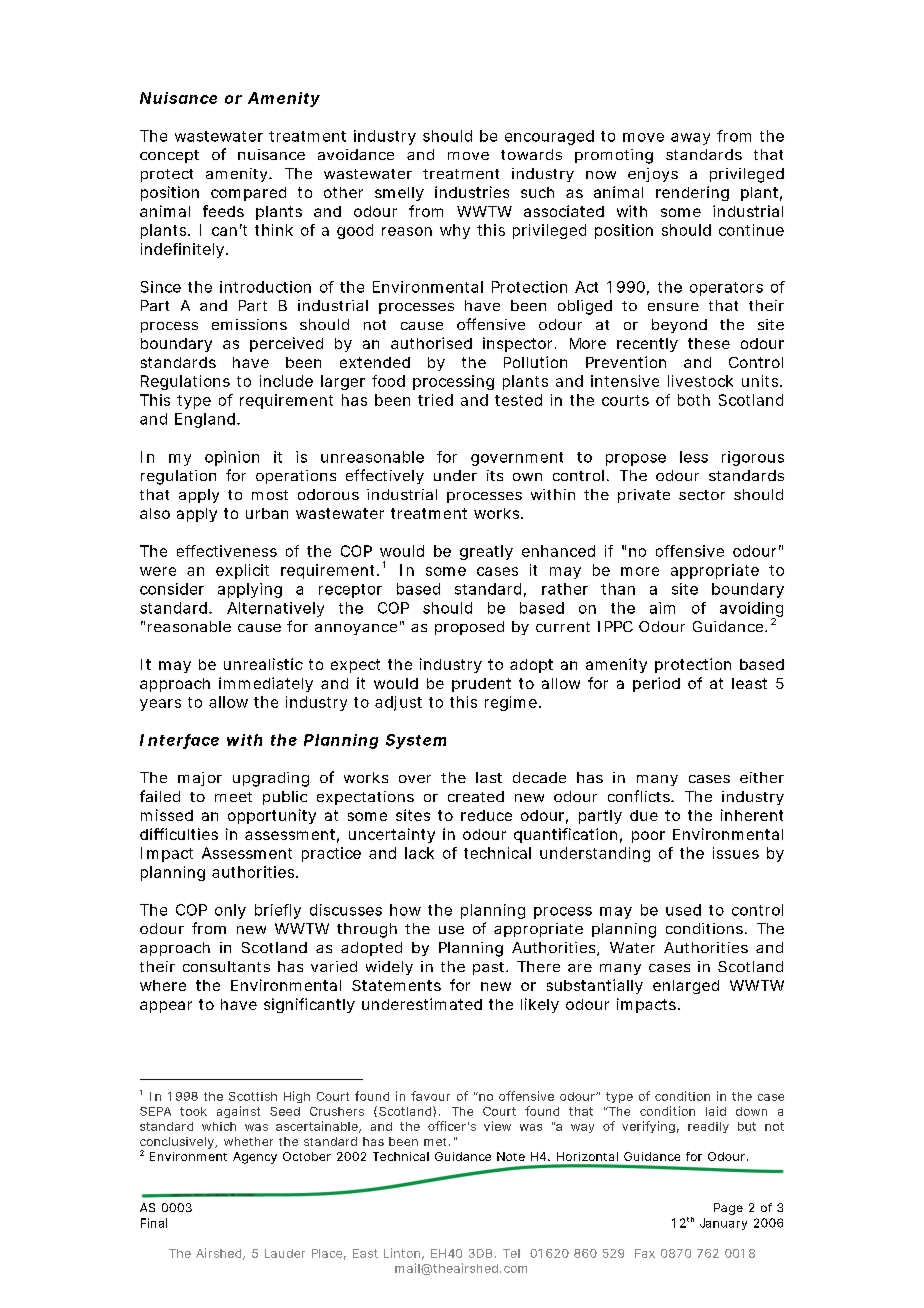 Image resolution: width=924 pixels, height=1308 pixels. What do you see at coordinates (154, 1223) in the image?
I see `Final` at bounding box center [154, 1223].
